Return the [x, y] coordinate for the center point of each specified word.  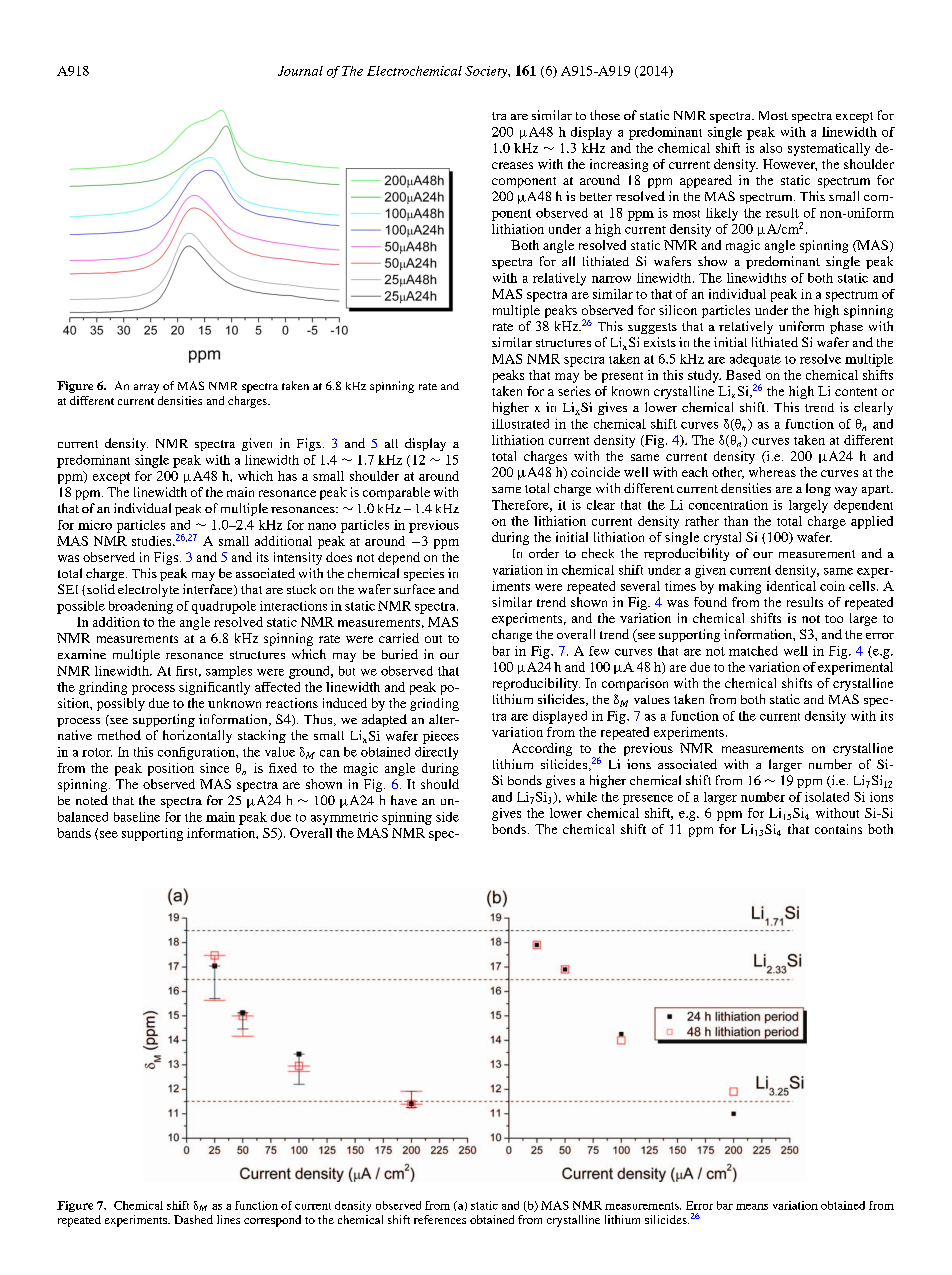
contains [838, 829]
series [574, 391]
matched [753, 651]
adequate [755, 360]
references [440, 1219]
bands [74, 833]
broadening [141, 607]
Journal [300, 71]
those [605, 115]
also [771, 148]
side [447, 817]
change [512, 635]
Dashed [193, 1219]
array [146, 388]
